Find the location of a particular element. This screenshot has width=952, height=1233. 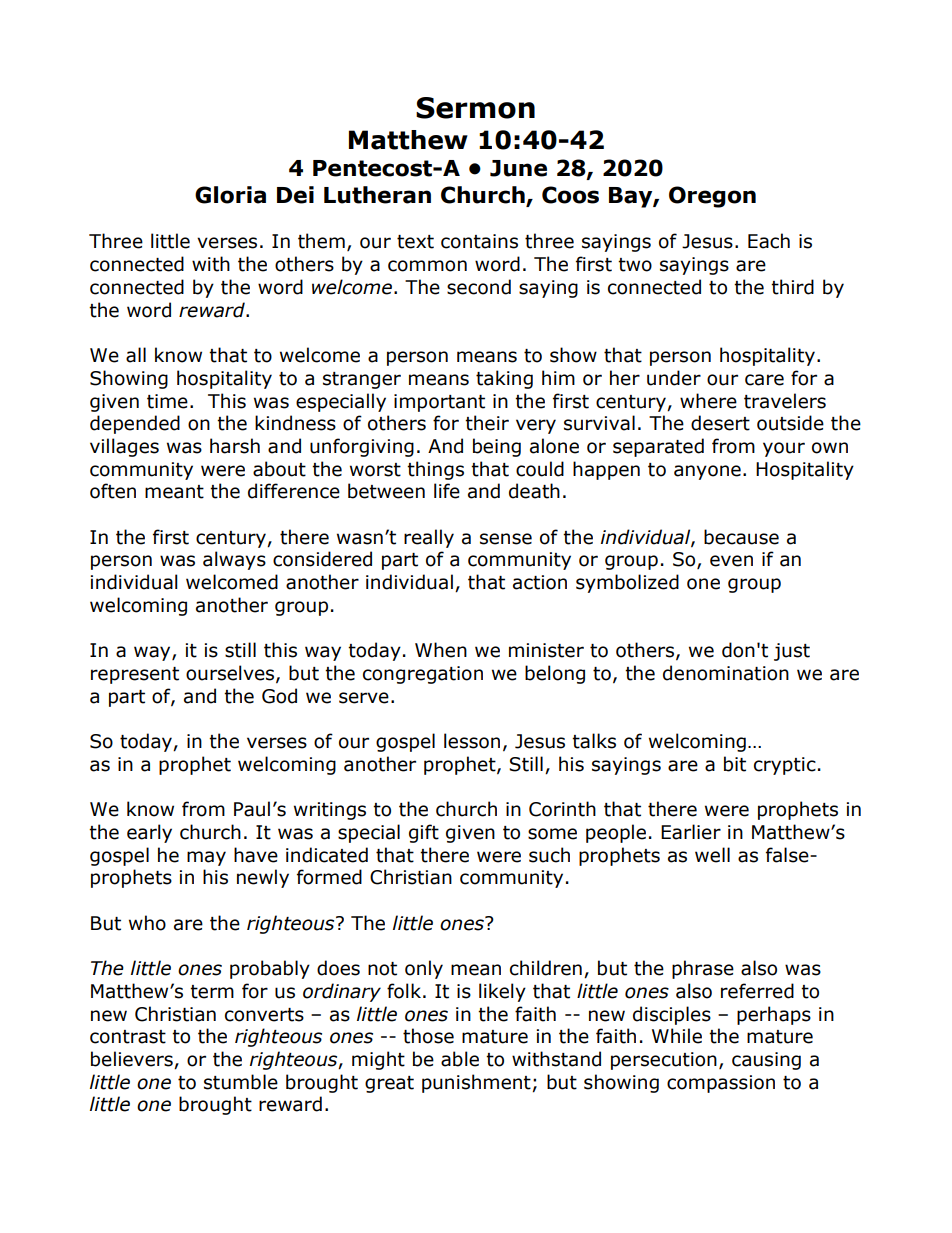

always is located at coordinates (234, 560).
